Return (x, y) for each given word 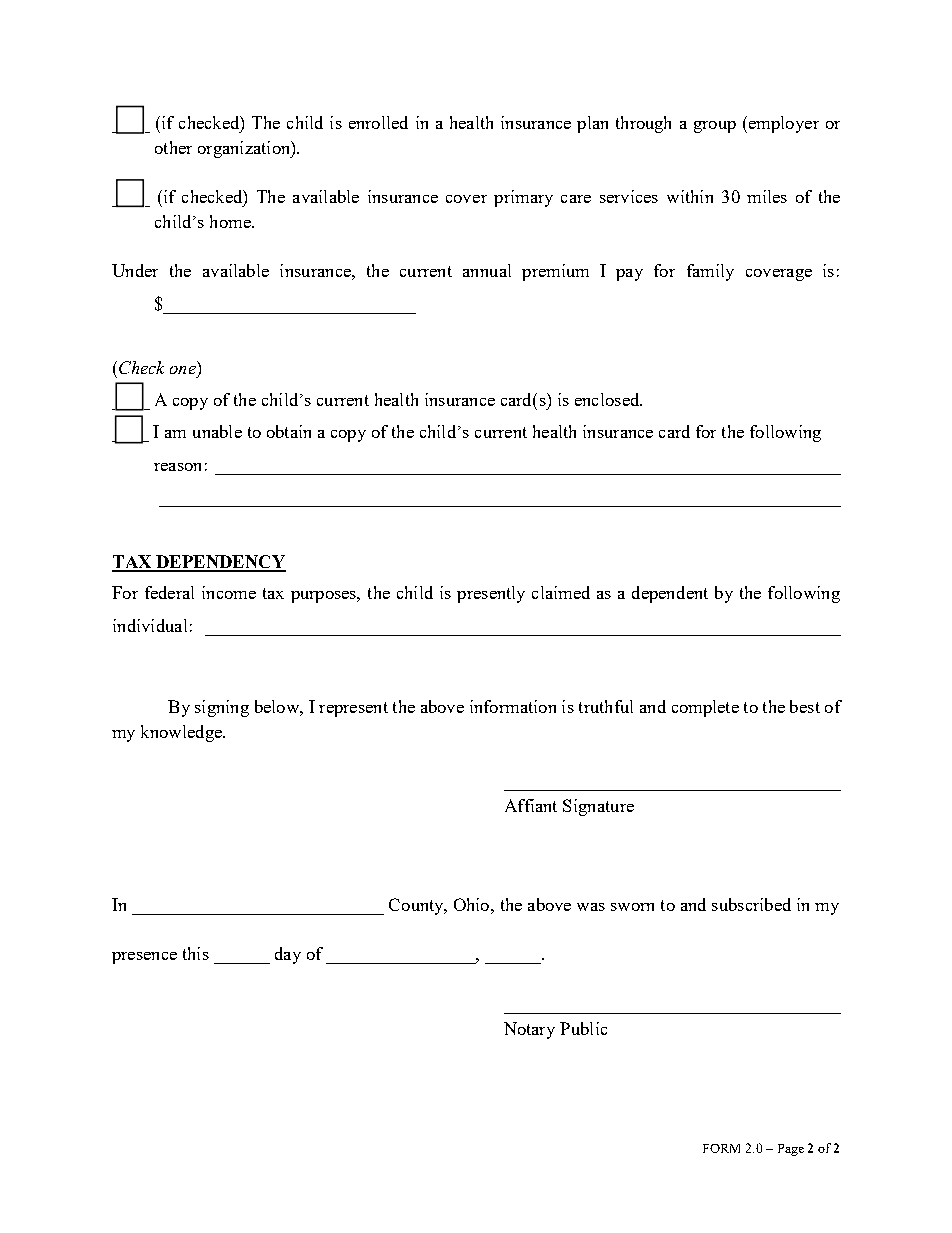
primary (523, 198)
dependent (670, 594)
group (715, 127)
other (173, 147)
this (196, 953)
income (229, 592)
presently (491, 594)
